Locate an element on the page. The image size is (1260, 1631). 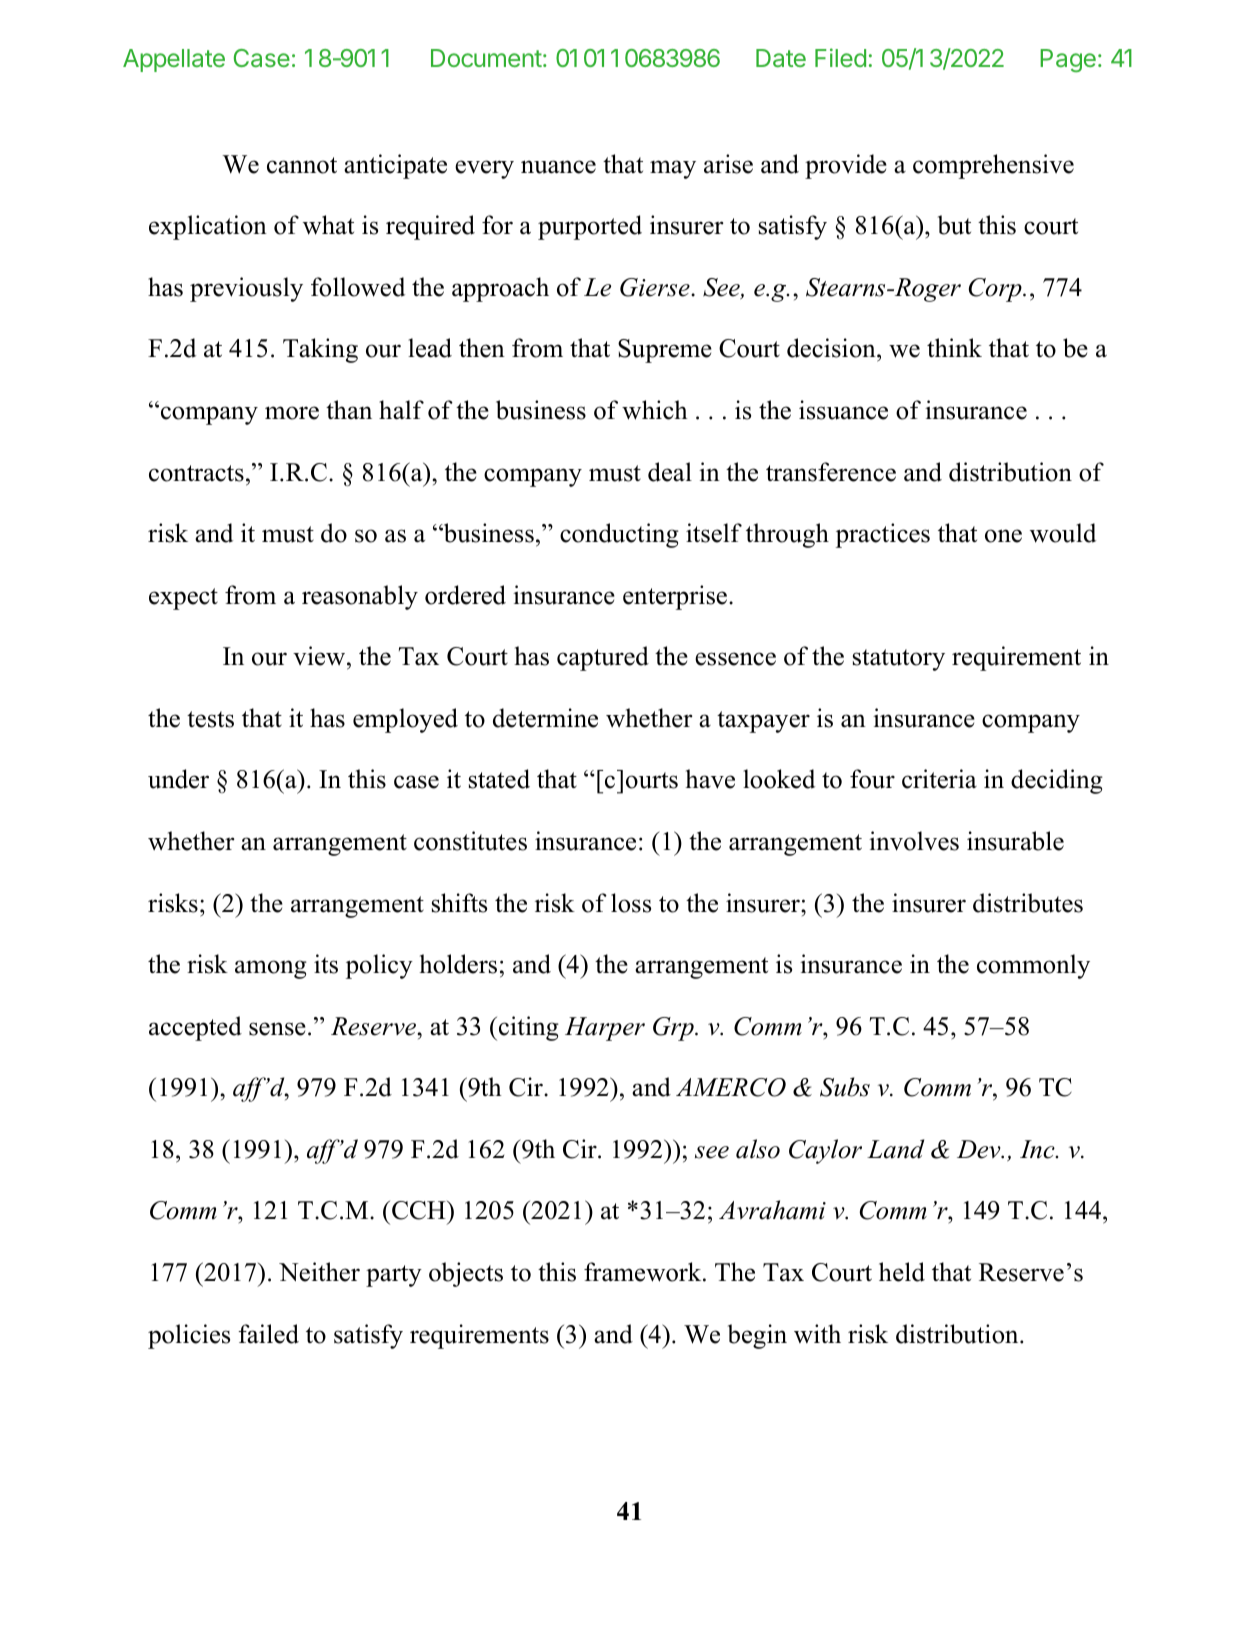
cannot is located at coordinates (302, 165).
